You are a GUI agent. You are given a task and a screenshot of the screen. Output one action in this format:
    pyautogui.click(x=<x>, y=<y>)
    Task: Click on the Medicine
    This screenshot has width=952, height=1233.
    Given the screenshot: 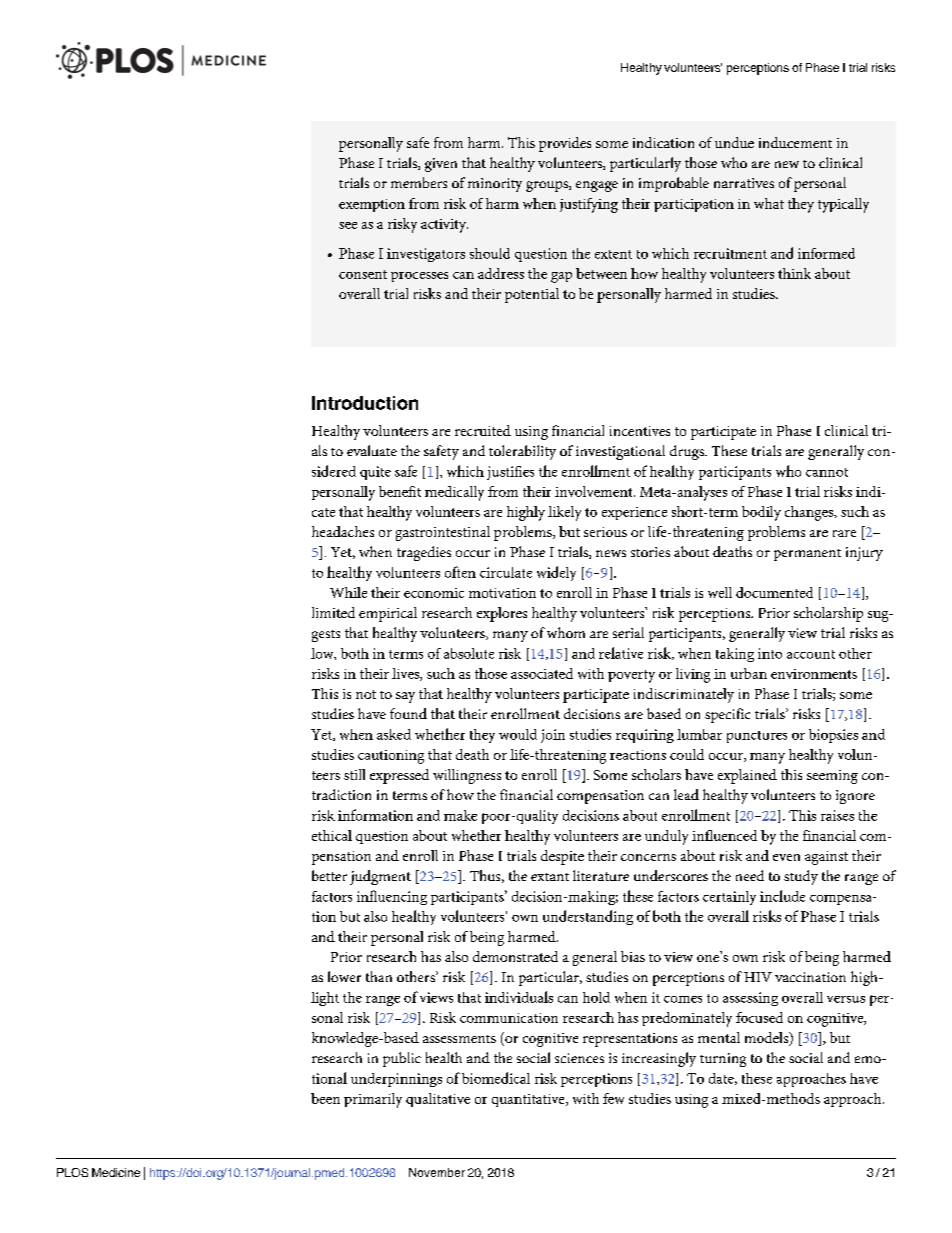 What is the action you would take?
    pyautogui.click(x=116, y=1172)
